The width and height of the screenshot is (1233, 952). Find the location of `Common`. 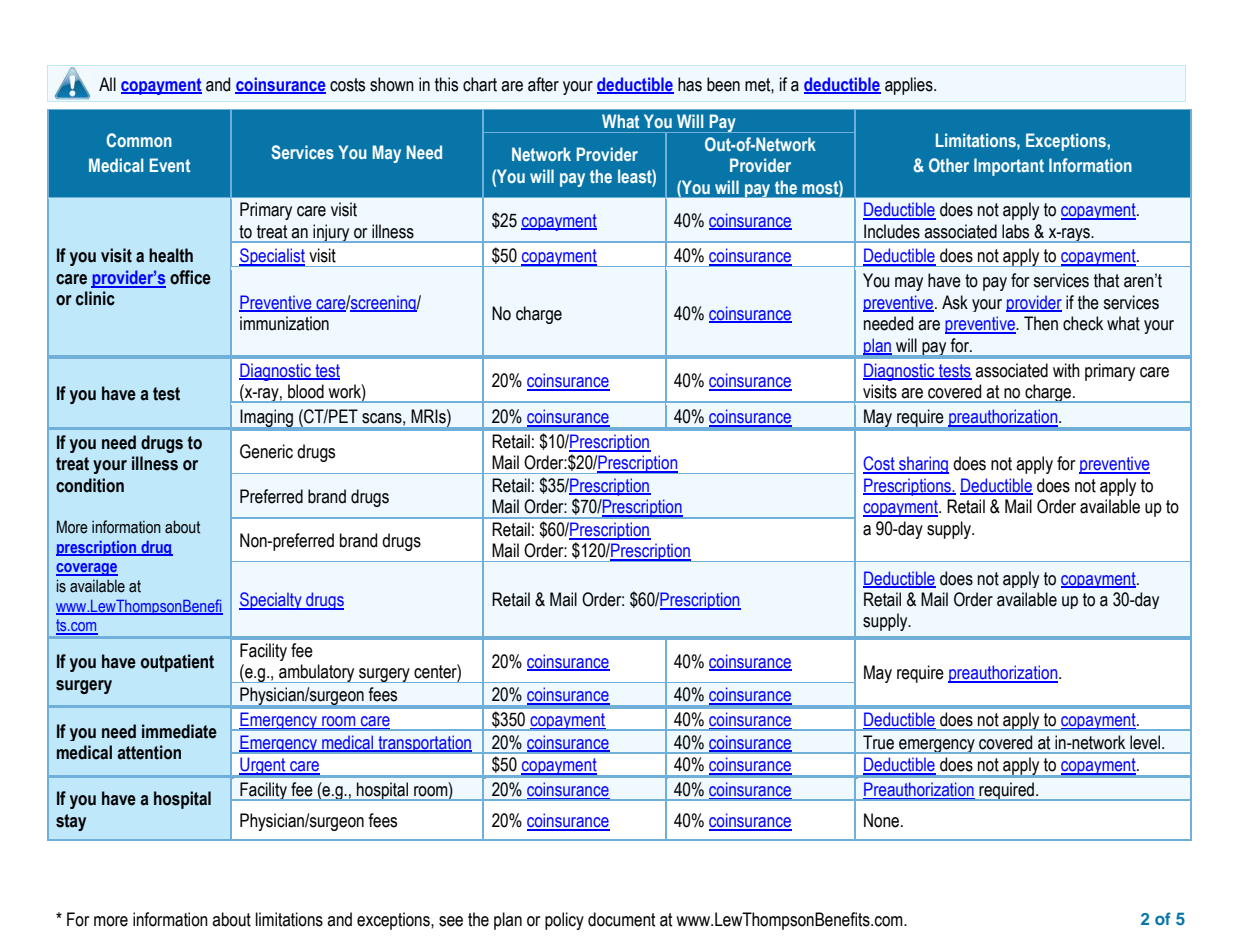

Common is located at coordinates (139, 140).
